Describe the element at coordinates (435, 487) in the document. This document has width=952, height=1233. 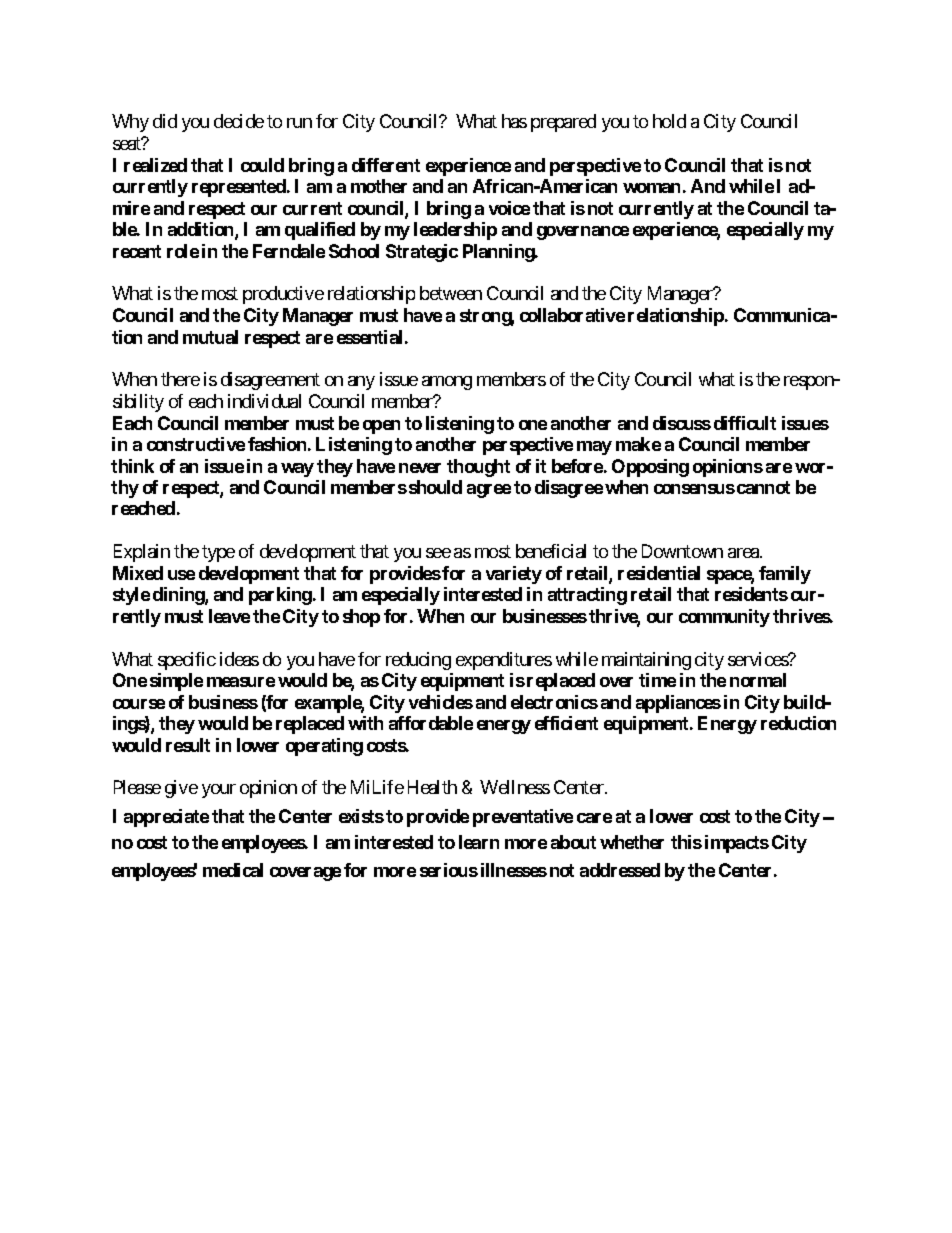
I see `should` at that location.
